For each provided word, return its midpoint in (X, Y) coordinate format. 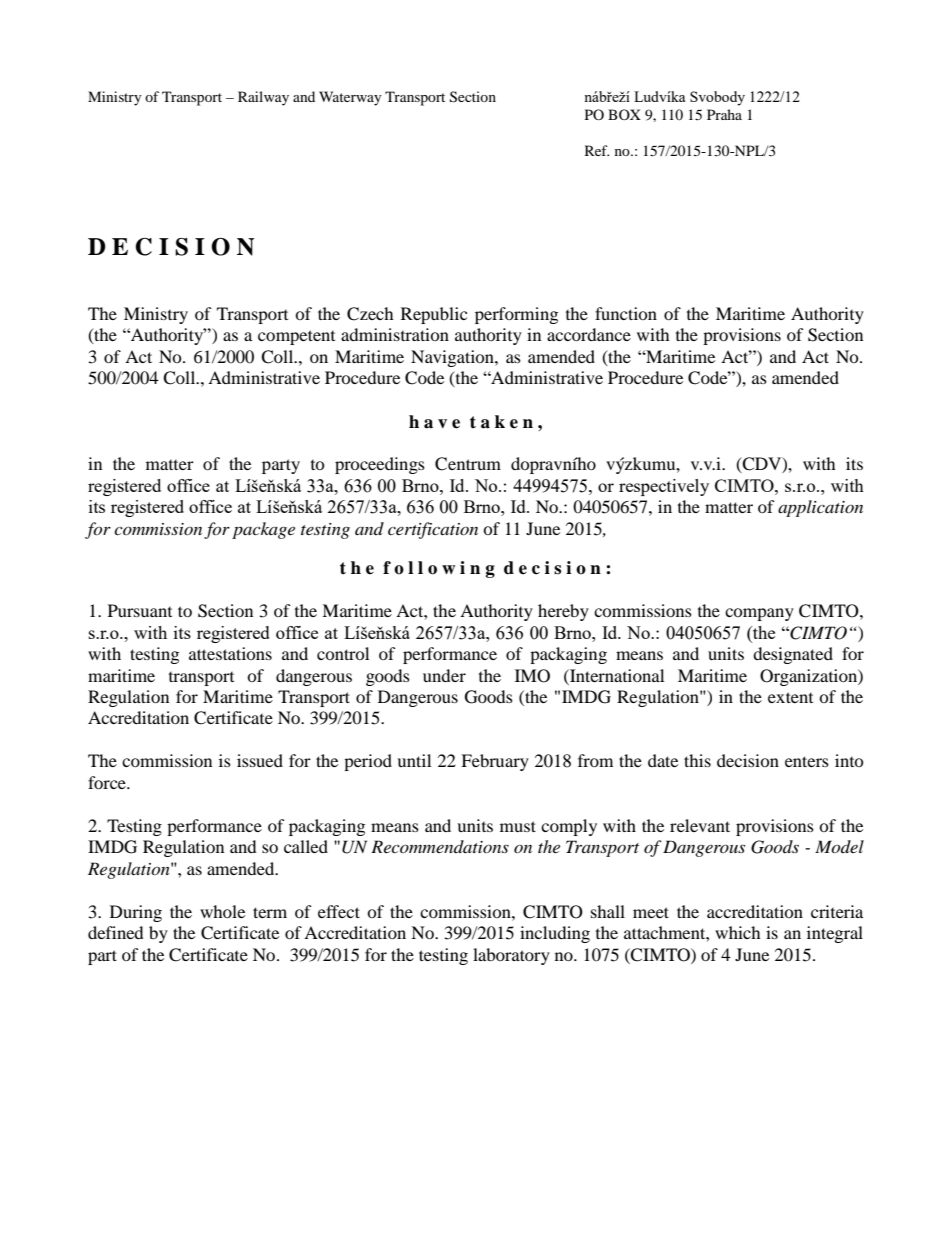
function (626, 313)
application (820, 508)
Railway (263, 98)
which (738, 932)
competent (296, 337)
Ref (597, 150)
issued (260, 760)
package (263, 530)
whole (222, 911)
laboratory (511, 956)
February (495, 762)
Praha (724, 114)
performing (516, 315)
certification (433, 530)
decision (748, 760)
